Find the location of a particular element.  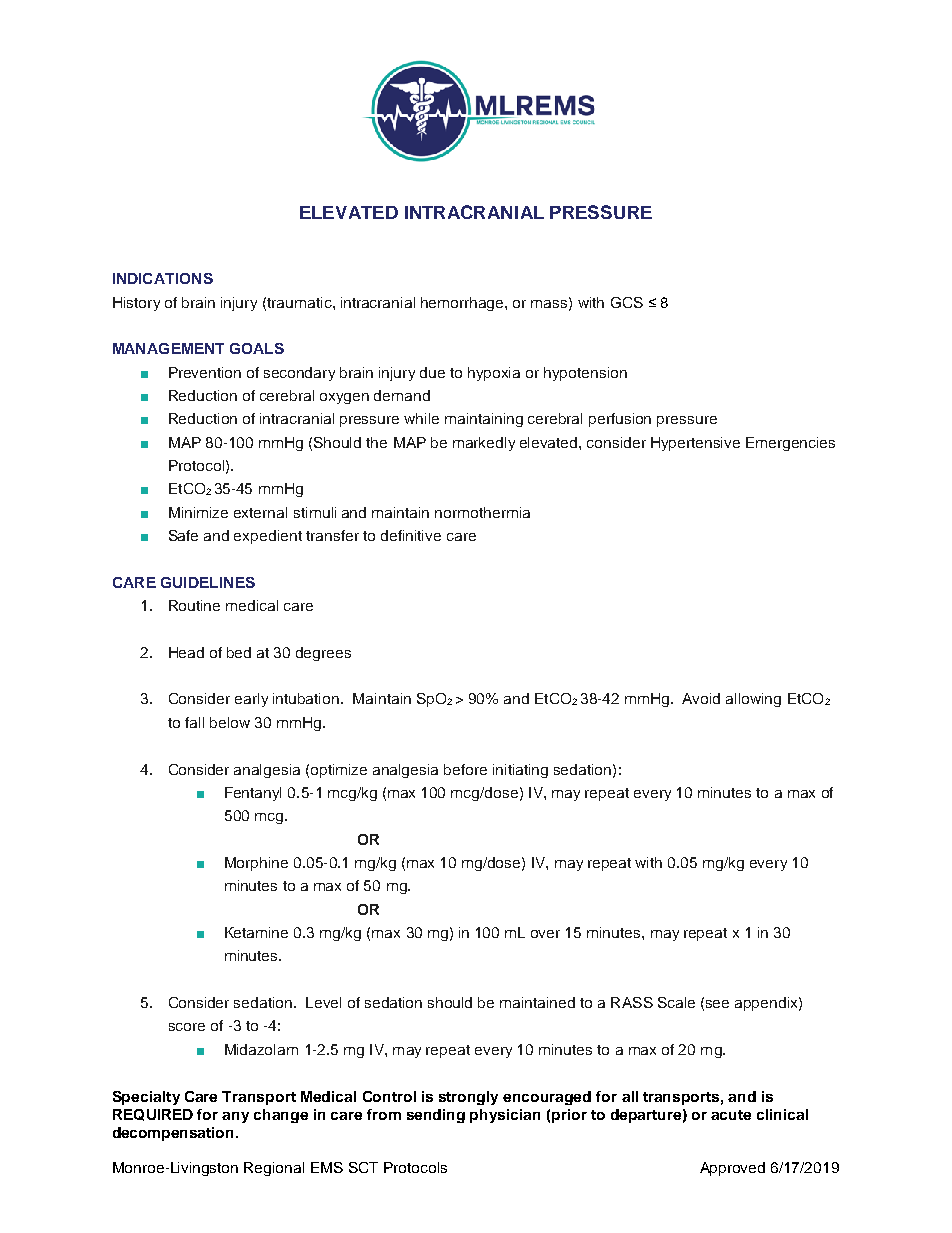

hemorrhage is located at coordinates (463, 304).
